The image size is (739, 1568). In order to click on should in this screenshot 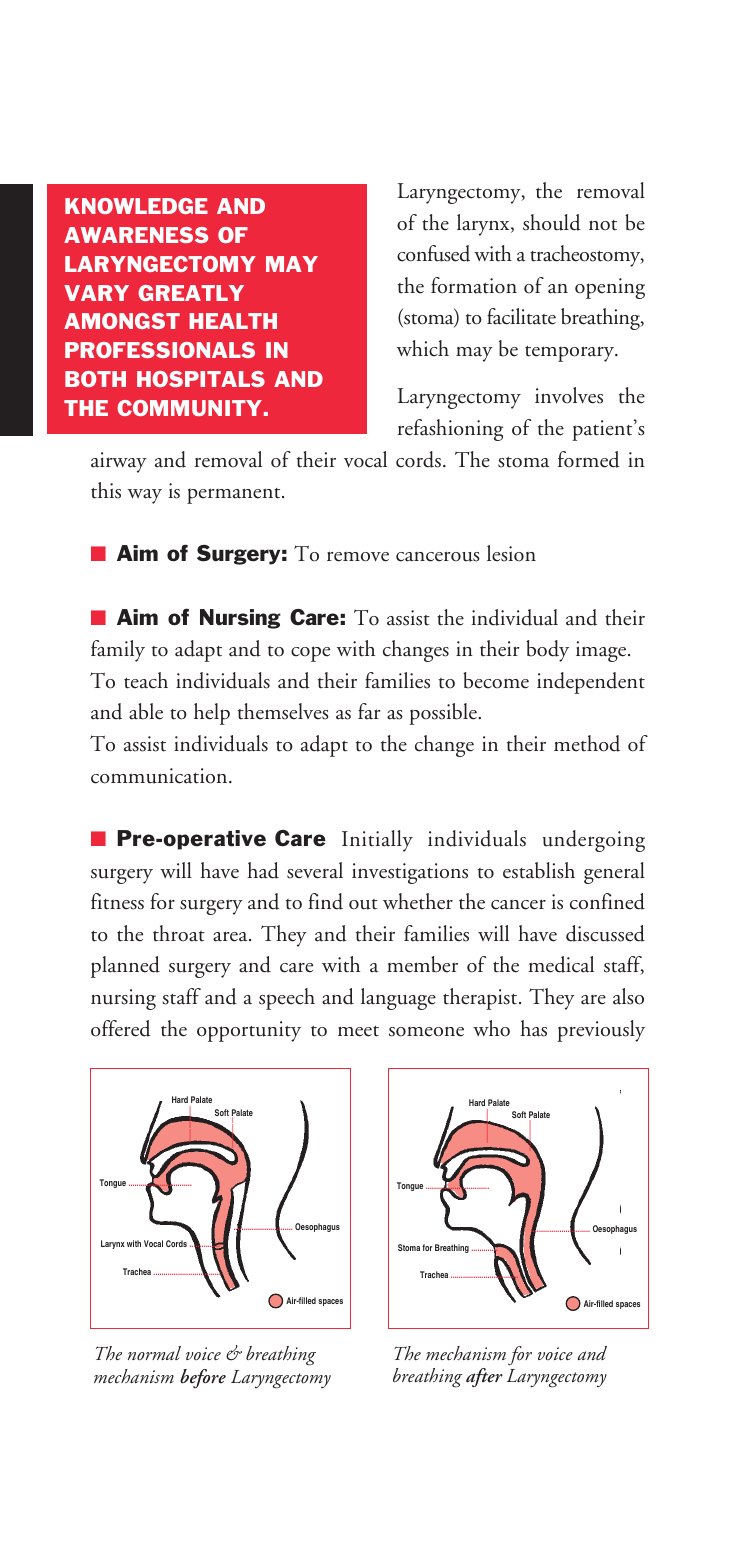, I will do `click(552, 222)`.
